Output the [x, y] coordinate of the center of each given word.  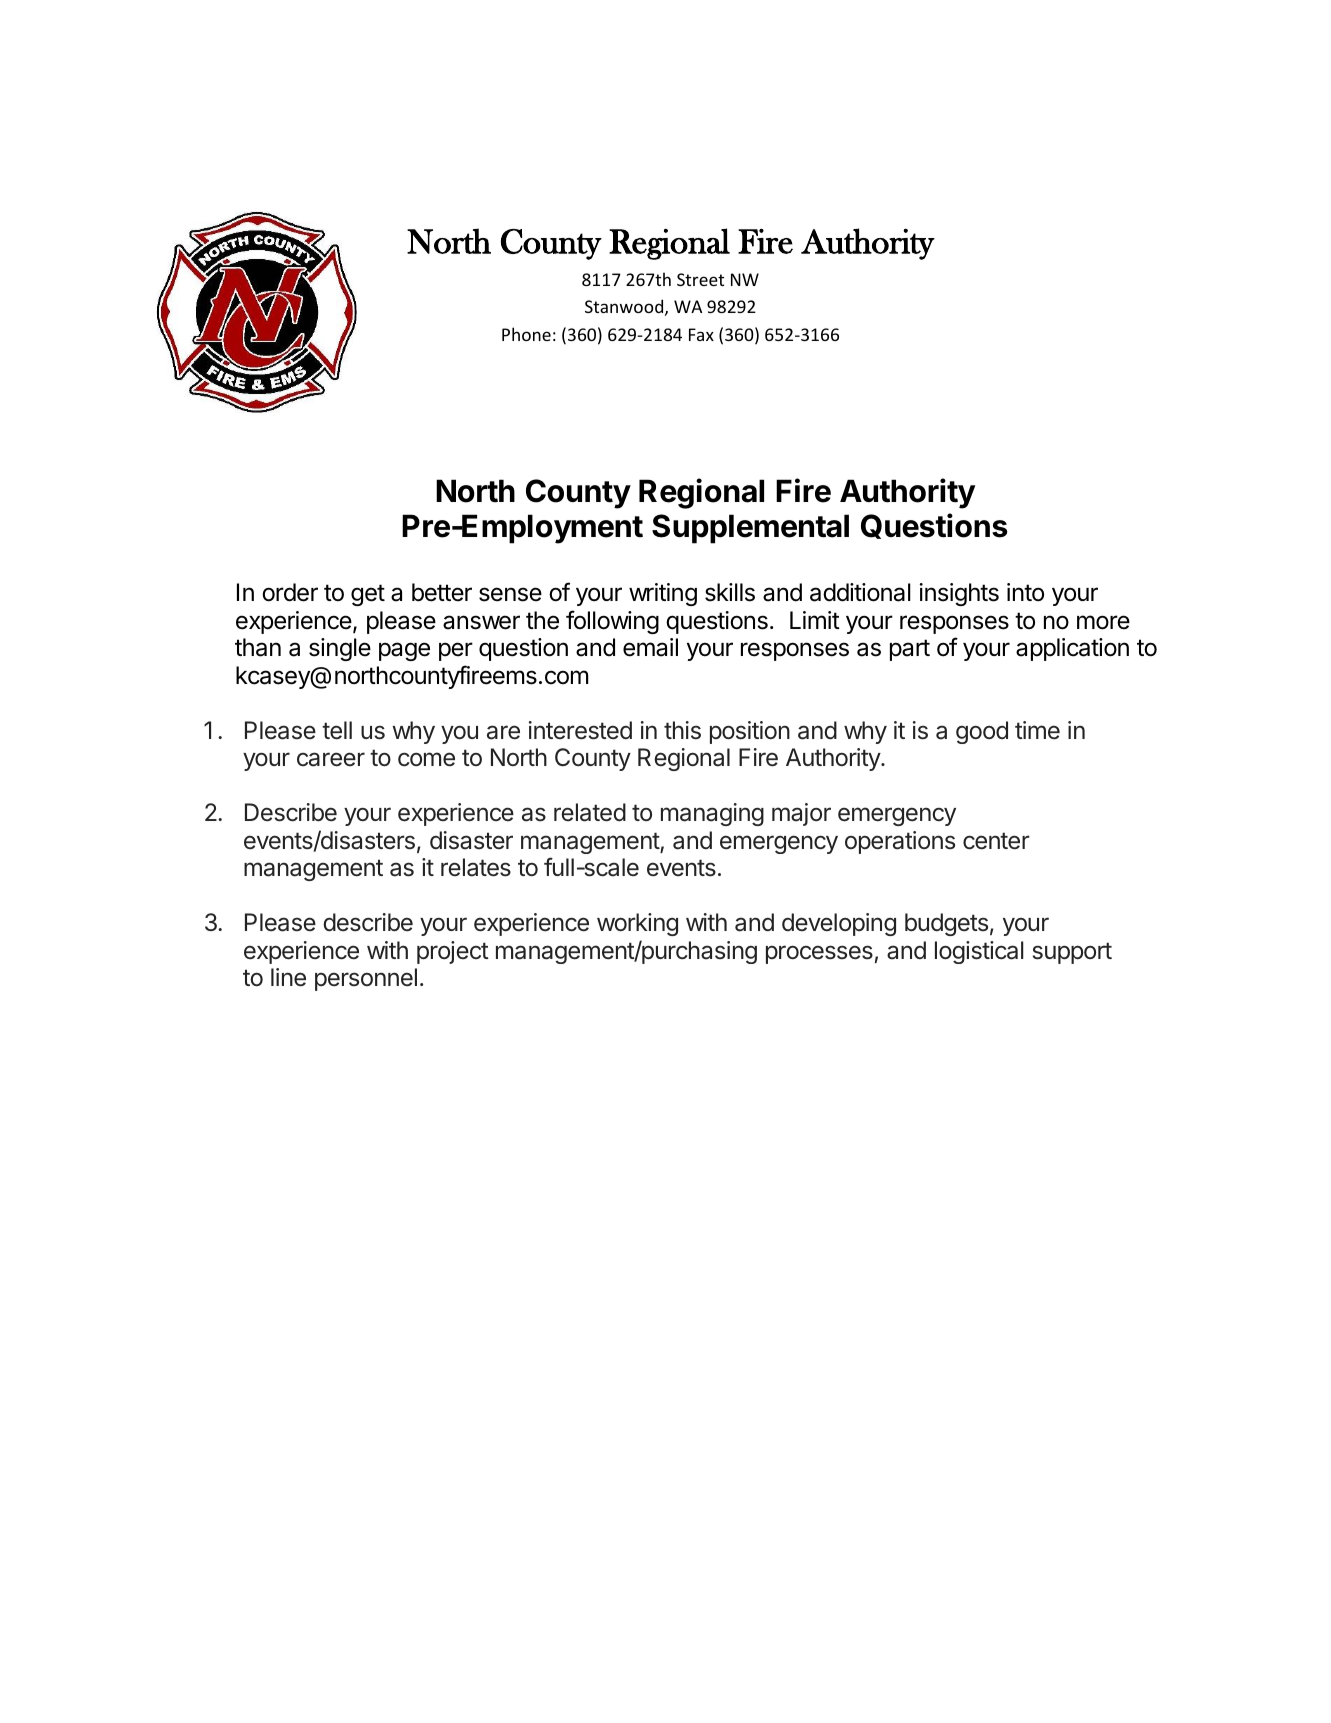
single [340, 649]
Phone [526, 334]
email [650, 647]
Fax [701, 334]
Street [700, 279]
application [1072, 649]
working [637, 924]
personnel [366, 979]
